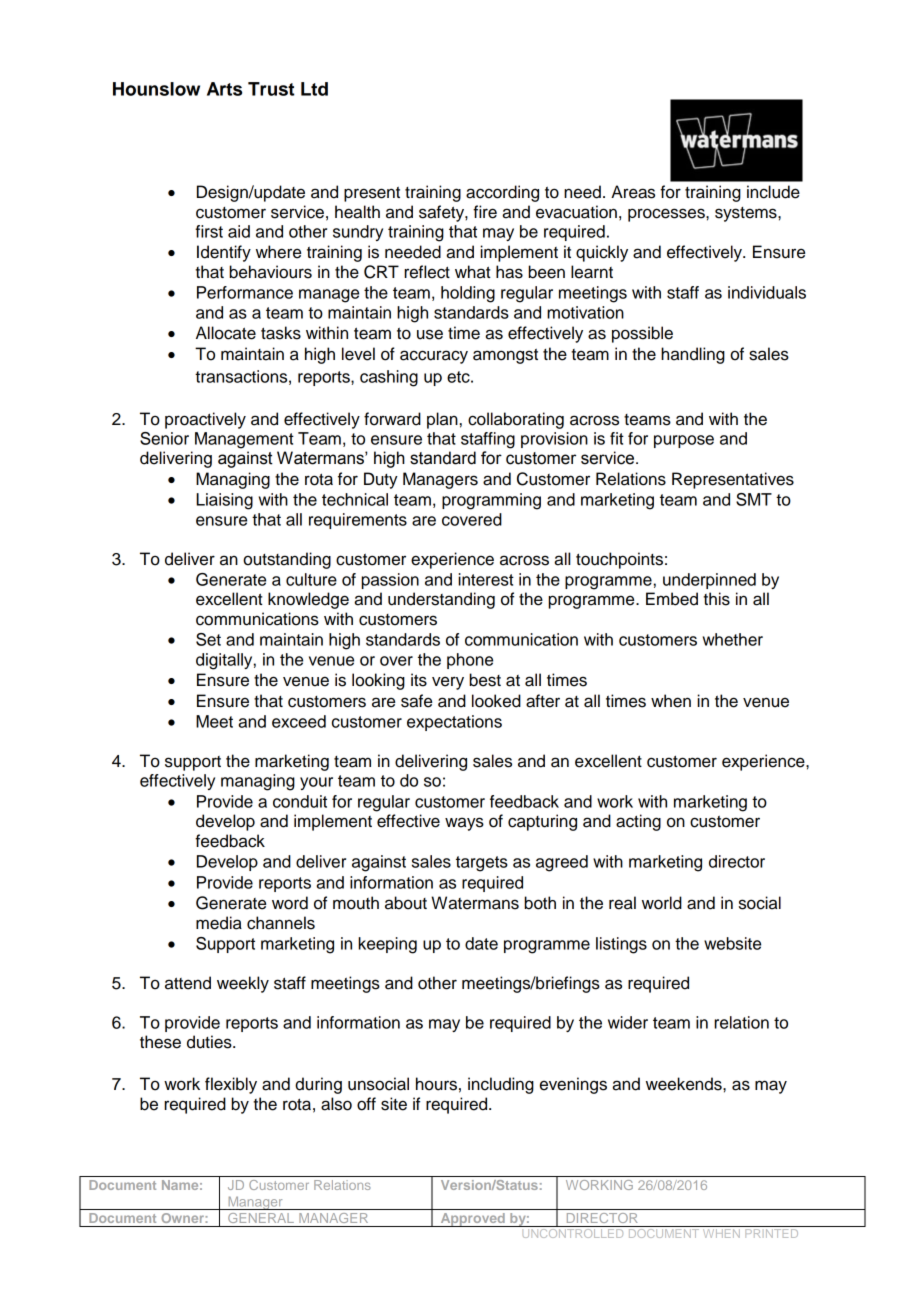 The height and width of the document is (1308, 924). I want to click on according, so click(502, 193).
